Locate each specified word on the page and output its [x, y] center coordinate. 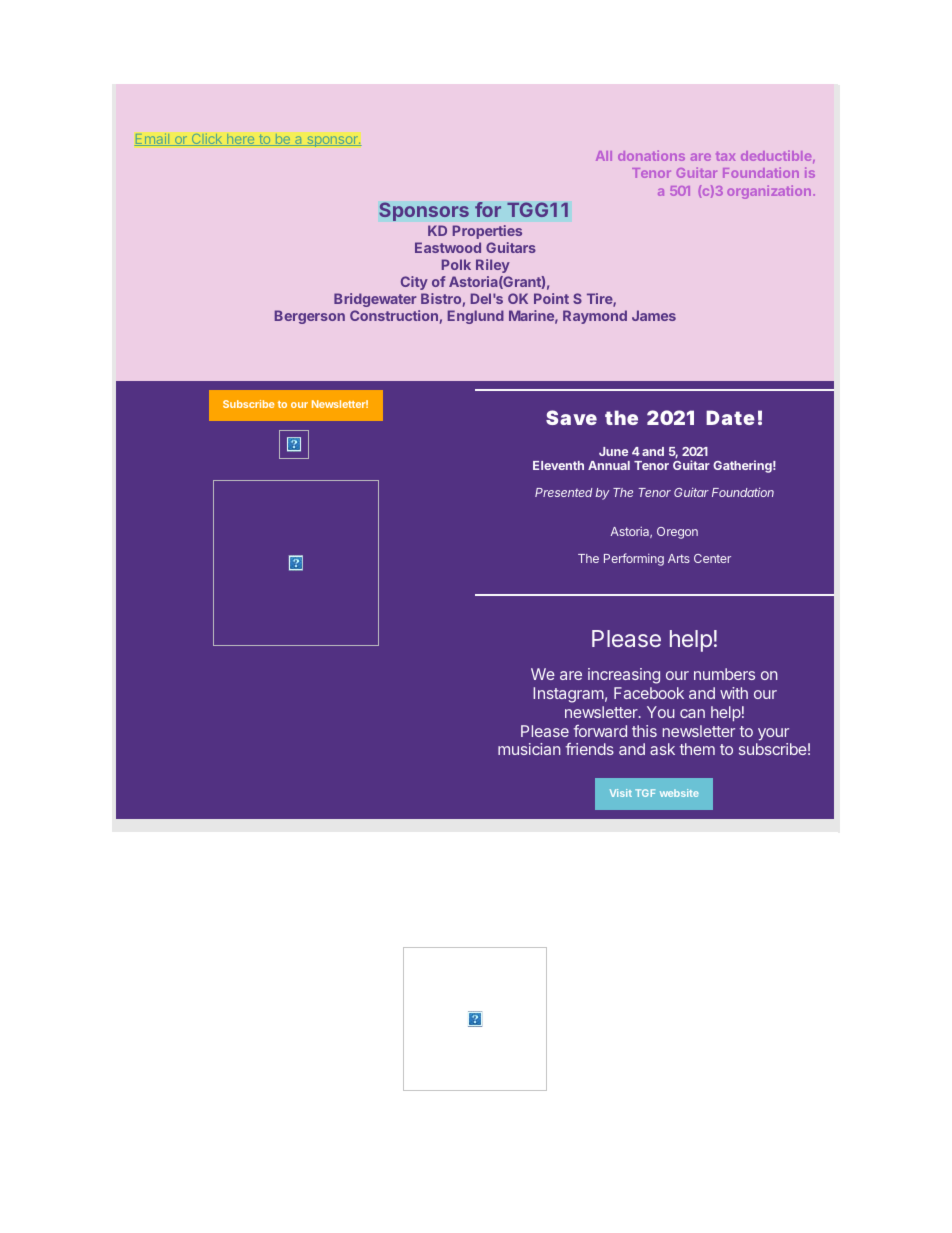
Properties [487, 232]
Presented [564, 492]
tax [725, 156]
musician [529, 749]
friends [590, 749]
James [654, 315]
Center [712, 558]
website [679, 793]
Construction [394, 315]
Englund [476, 317]
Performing [634, 559]
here [241, 139]
